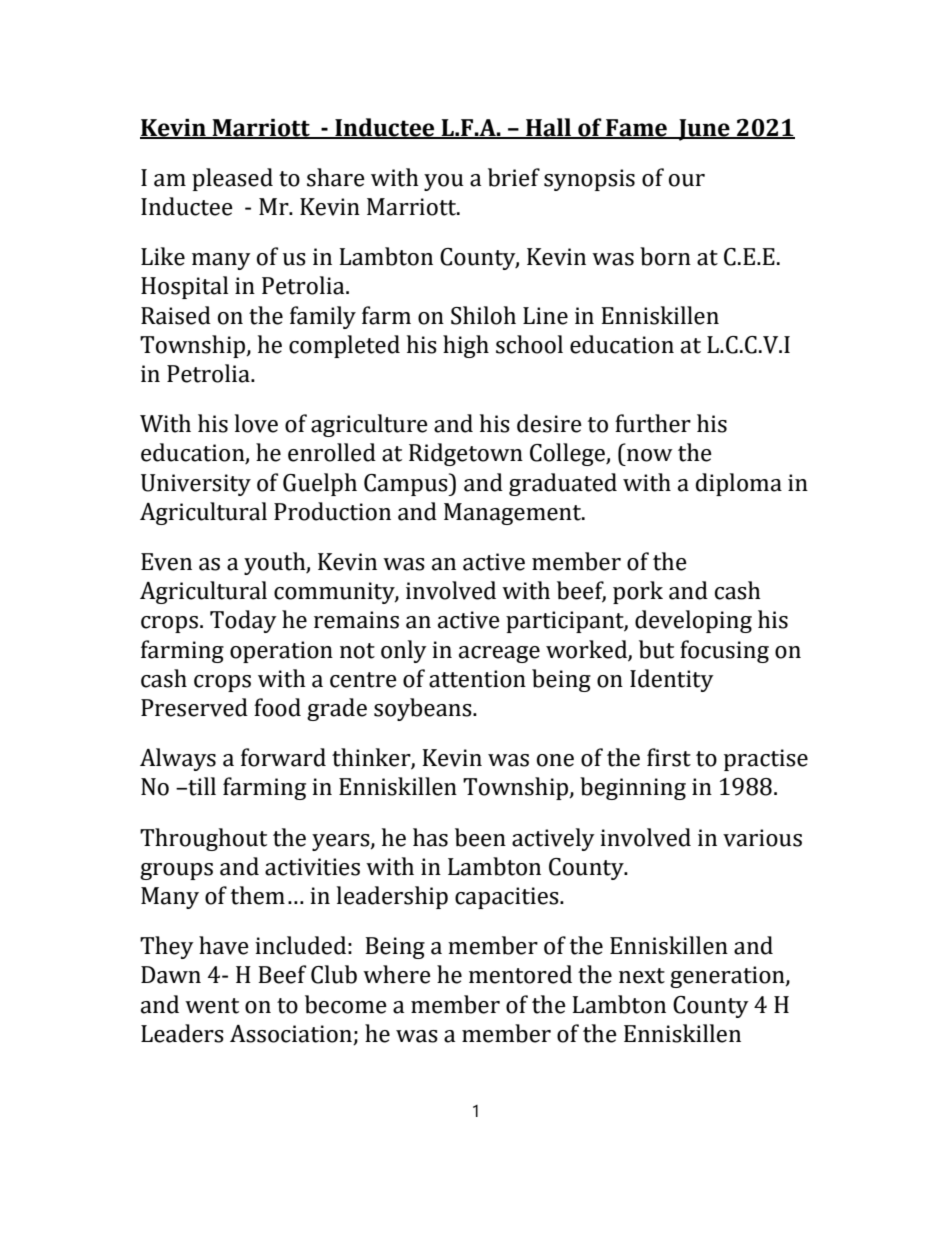  Describe the element at coordinates (212, 1006) in the screenshot. I see `went` at that location.
